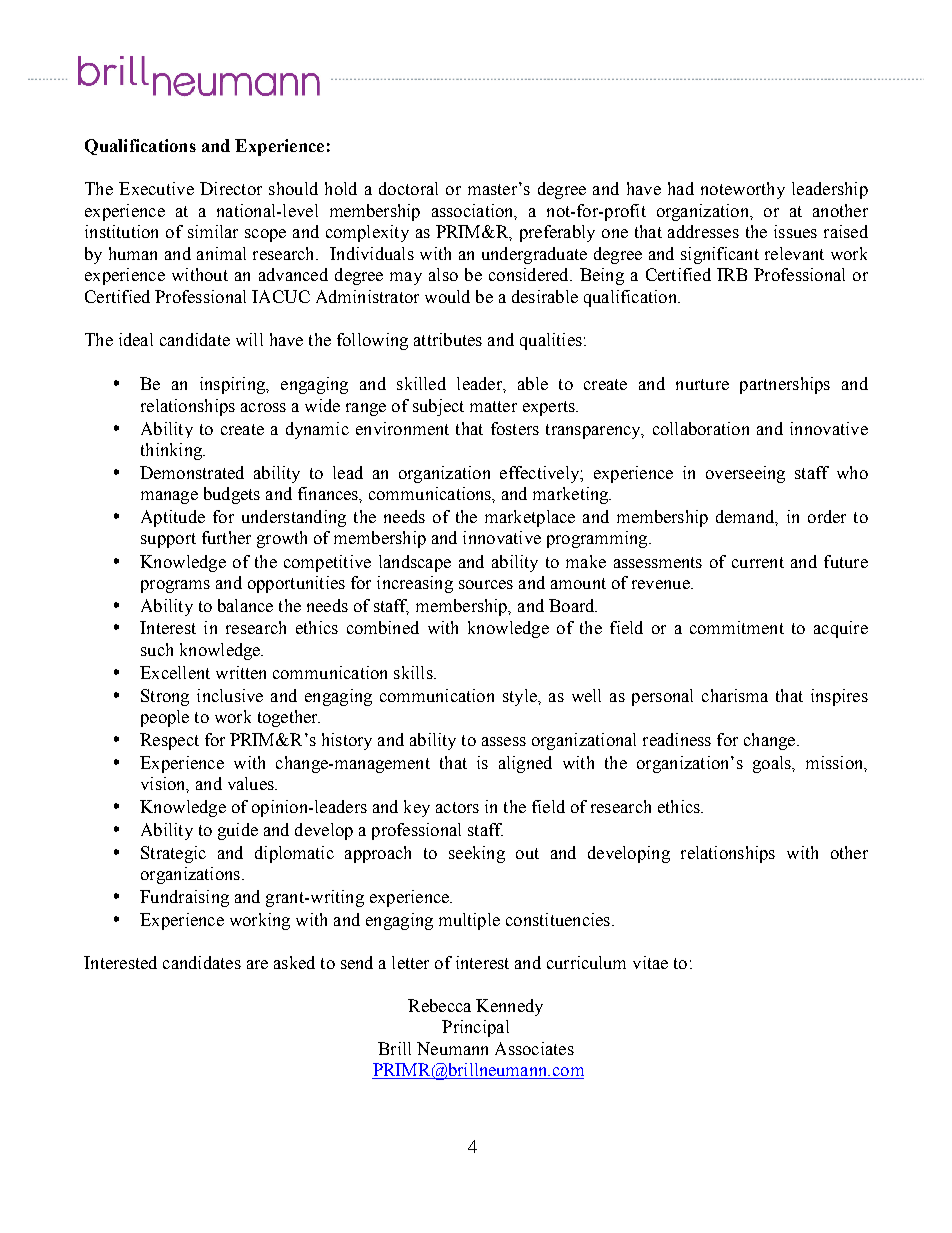 The image size is (952, 1233). Describe the element at coordinates (650, 962) in the screenshot. I see `vitae` at that location.
